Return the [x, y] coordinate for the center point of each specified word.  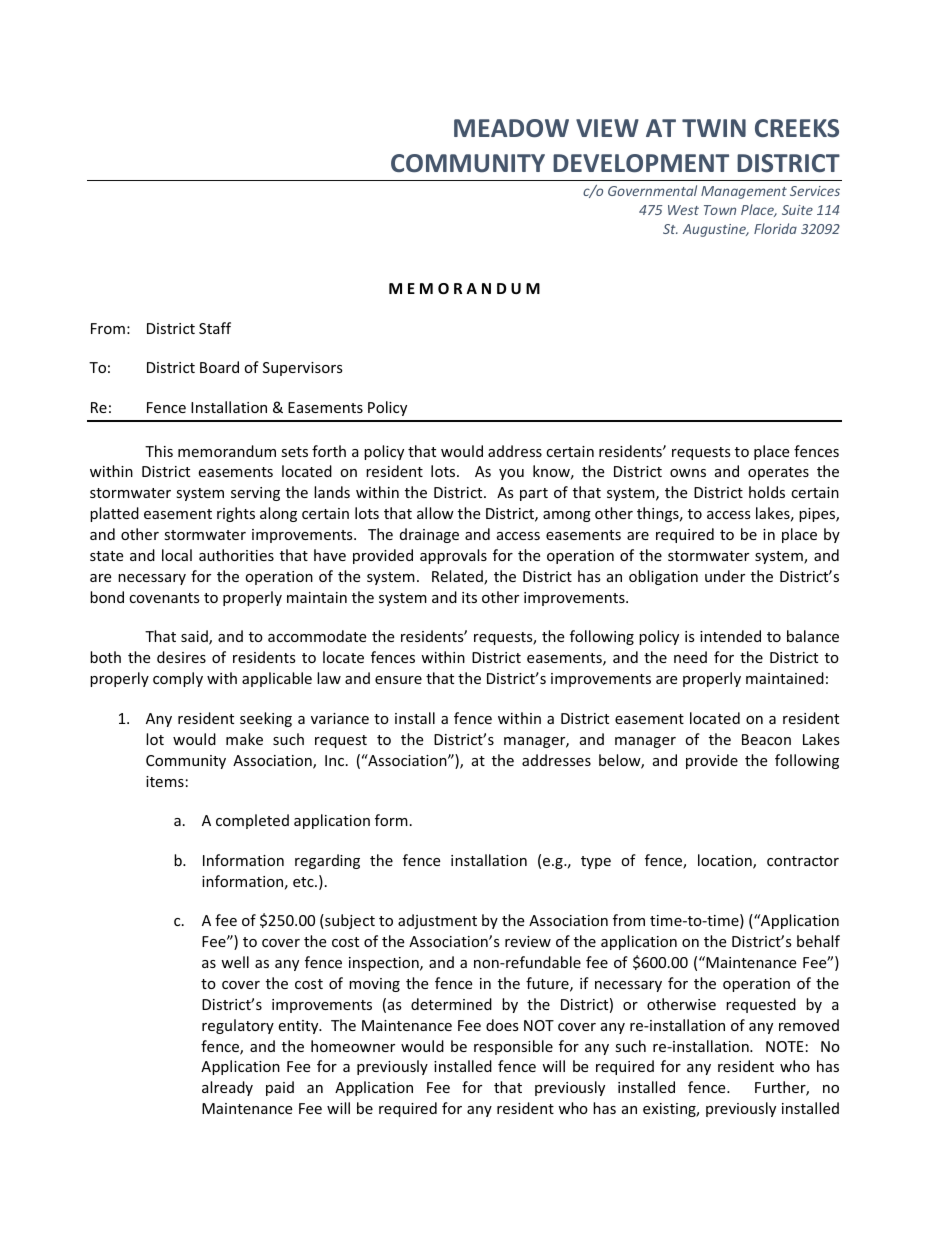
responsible [513, 1047]
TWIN [714, 128]
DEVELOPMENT [641, 163]
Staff [215, 328]
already [227, 1088]
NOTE [785, 1046]
